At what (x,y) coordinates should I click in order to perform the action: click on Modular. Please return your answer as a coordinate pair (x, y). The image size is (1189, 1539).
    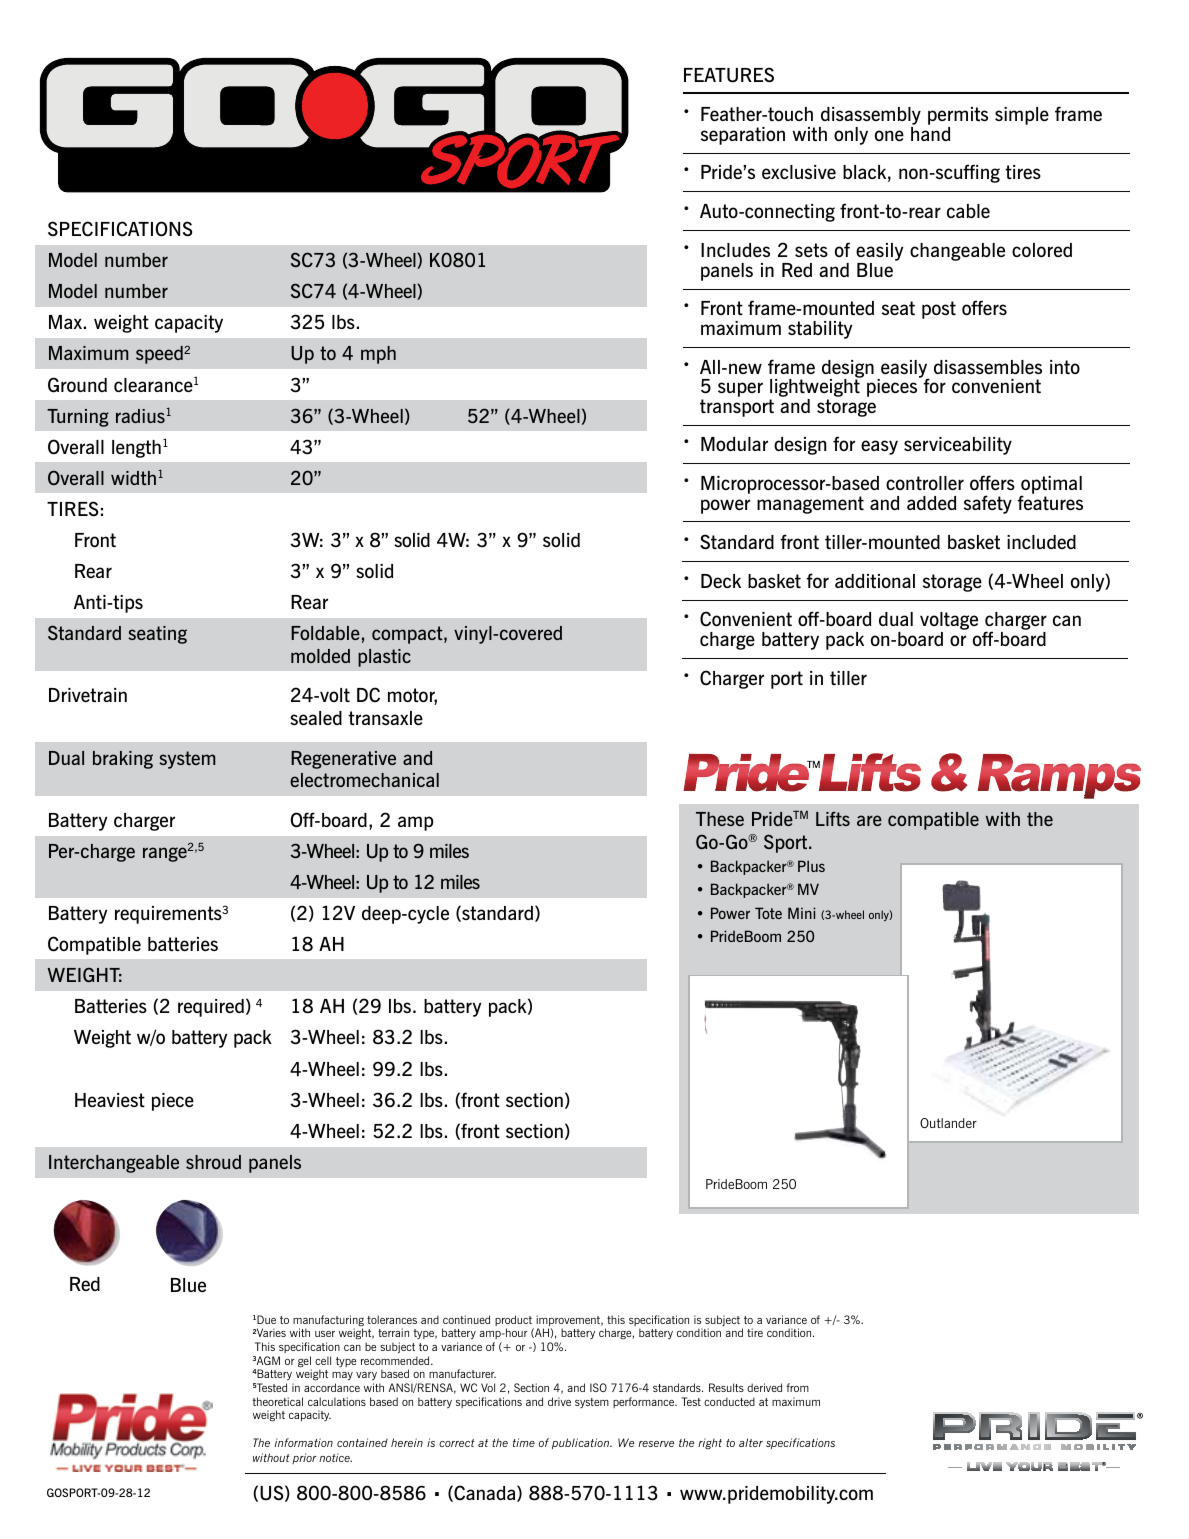
    Looking at the image, I should click on (734, 444).
